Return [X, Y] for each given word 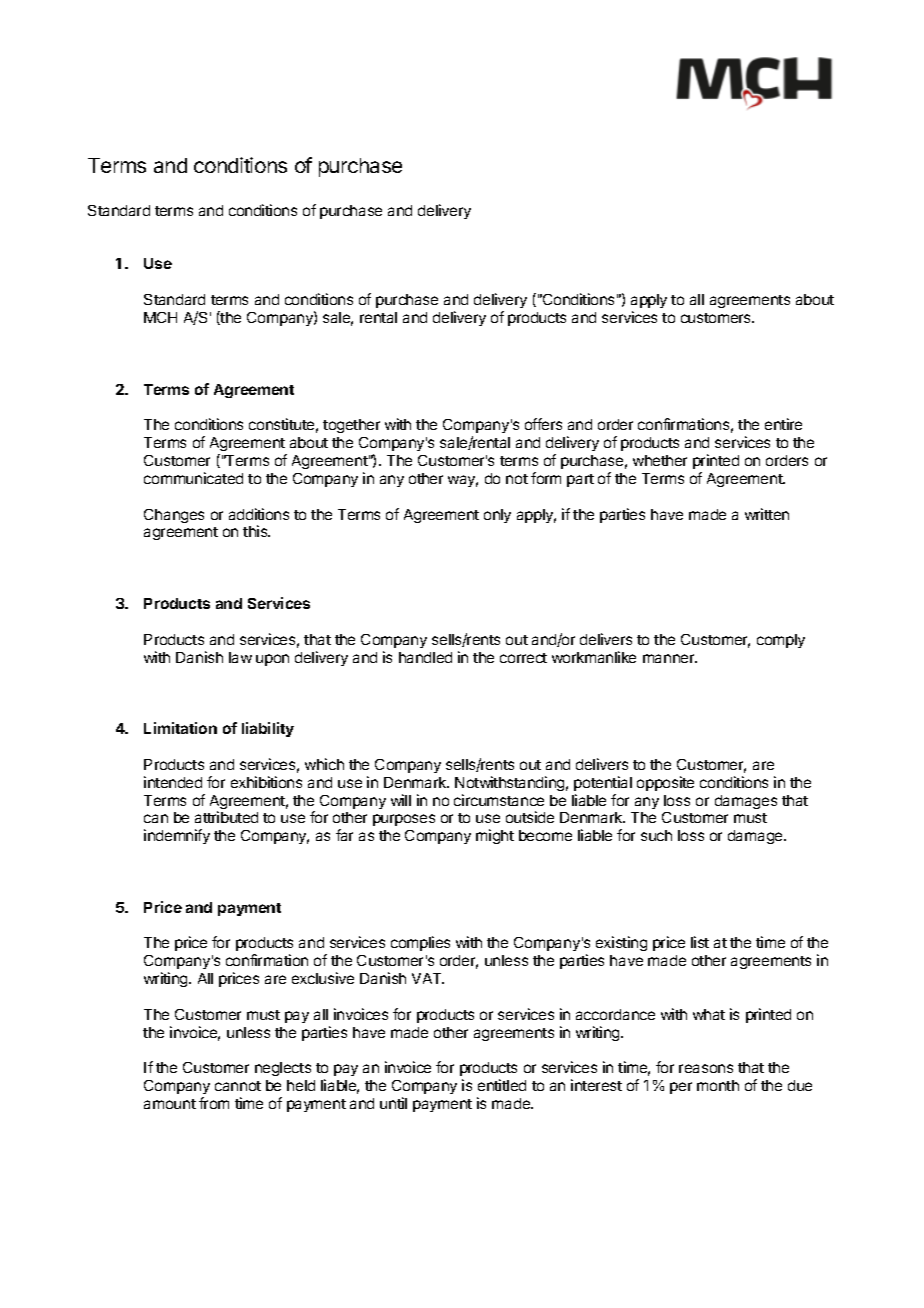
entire [783, 424]
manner [670, 658]
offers [543, 424]
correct [523, 658]
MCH [160, 317]
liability [268, 729]
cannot [238, 1086]
